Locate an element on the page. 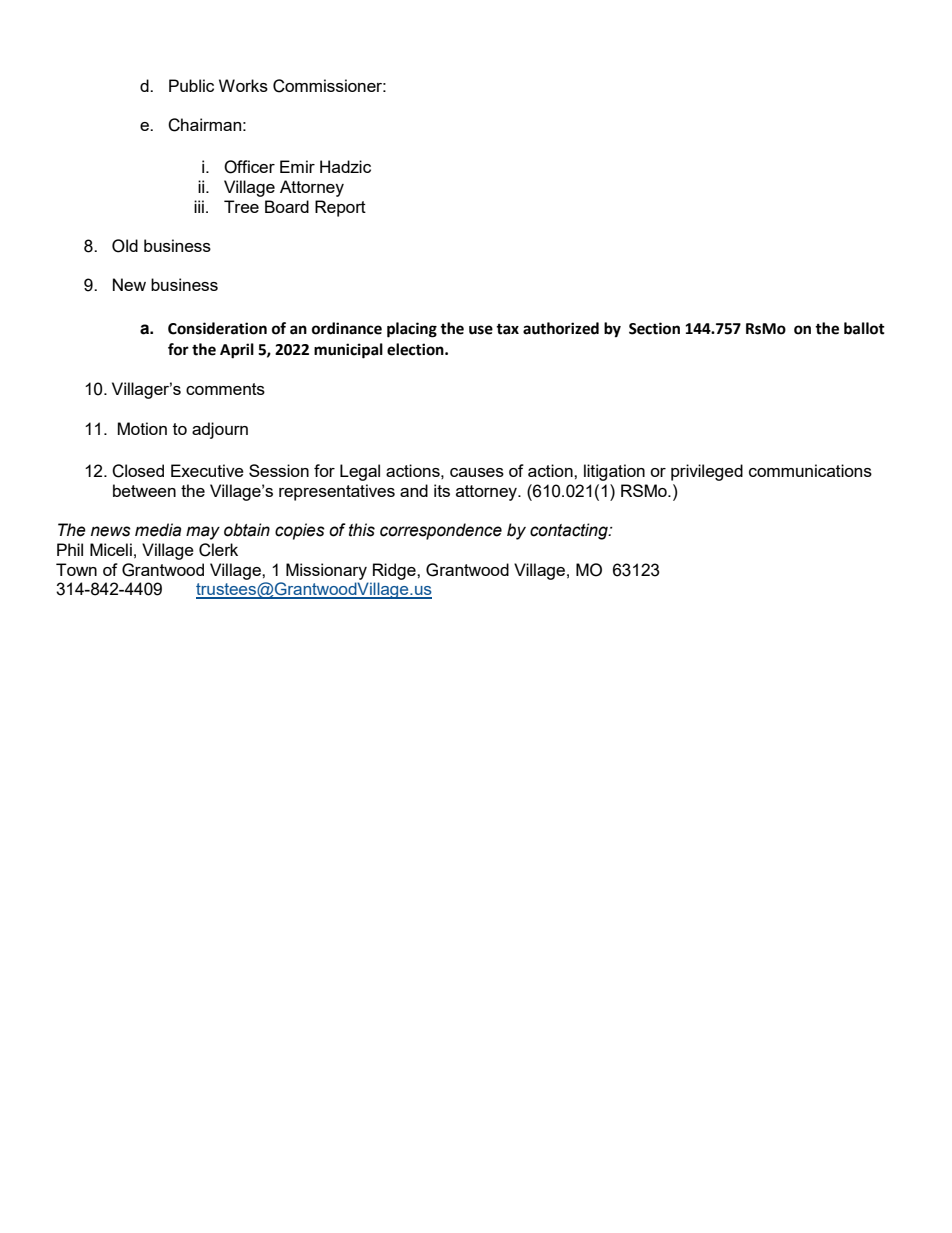 This page has width=952, height=1233. contacting is located at coordinates (570, 531).
